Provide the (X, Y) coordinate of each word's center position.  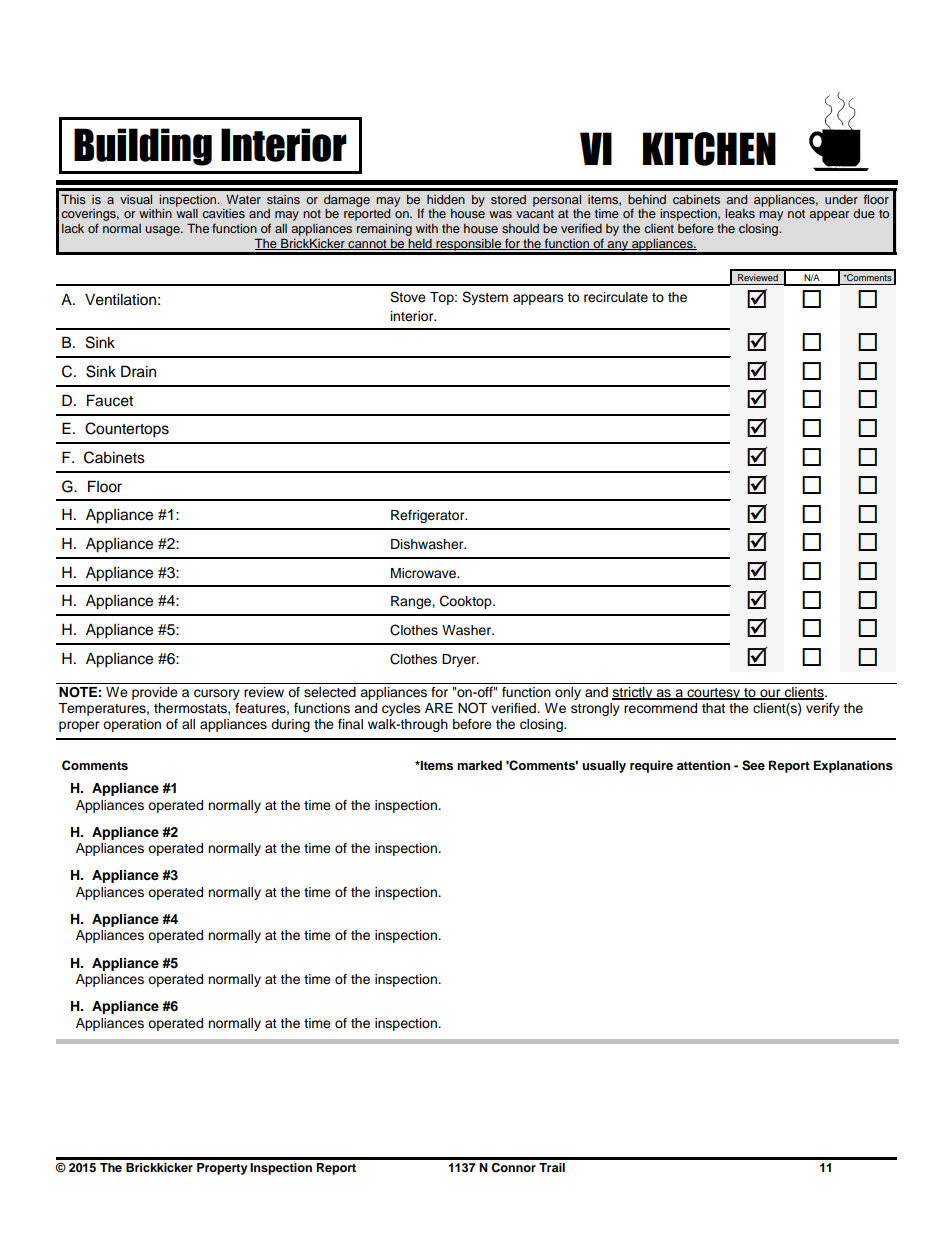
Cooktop (467, 602)
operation (132, 725)
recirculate (616, 297)
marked (479, 765)
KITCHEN (709, 149)
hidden (446, 199)
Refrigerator (429, 516)
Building (143, 147)
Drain (138, 371)
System (485, 298)
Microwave (425, 573)
